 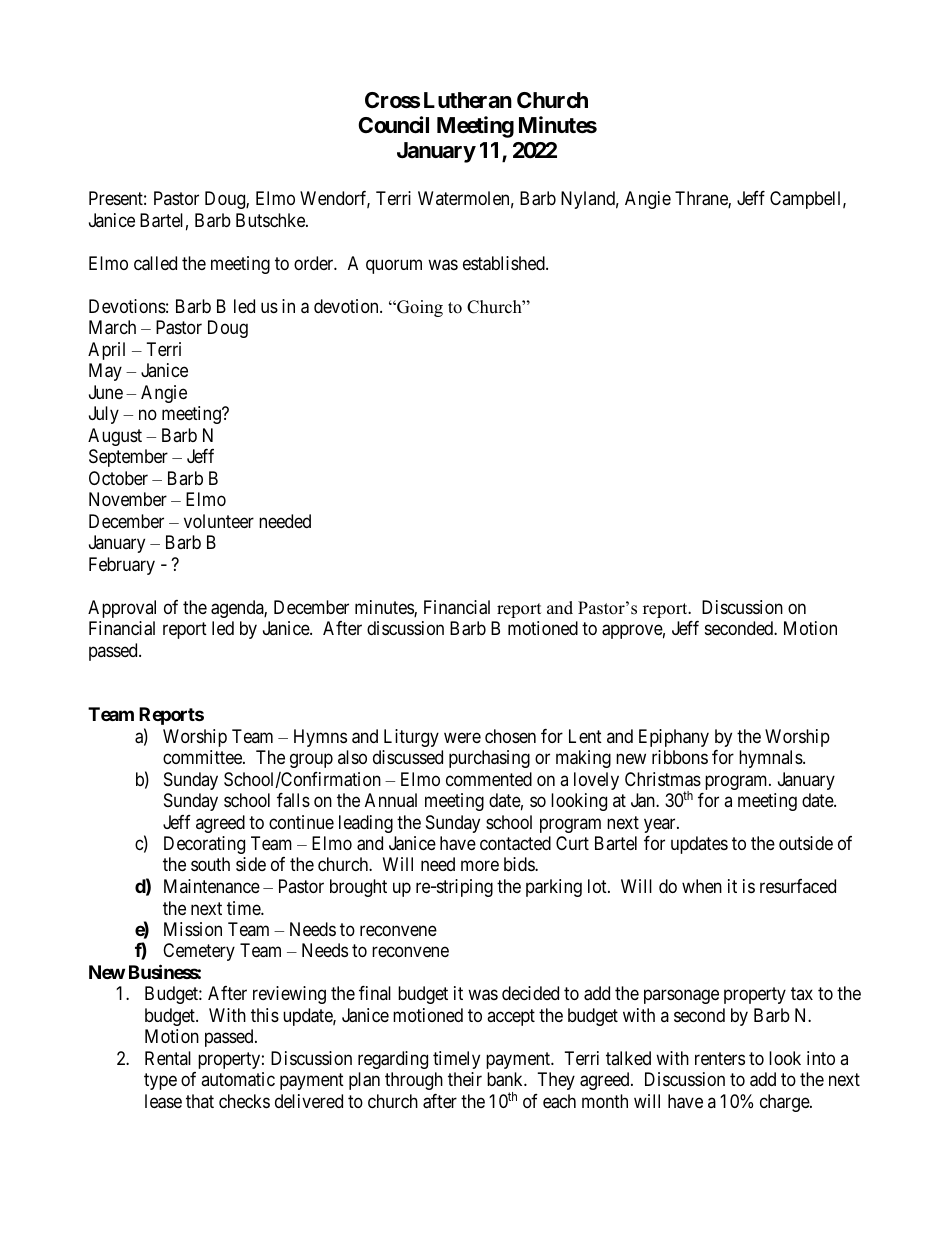 I want to click on established, so click(x=505, y=263).
